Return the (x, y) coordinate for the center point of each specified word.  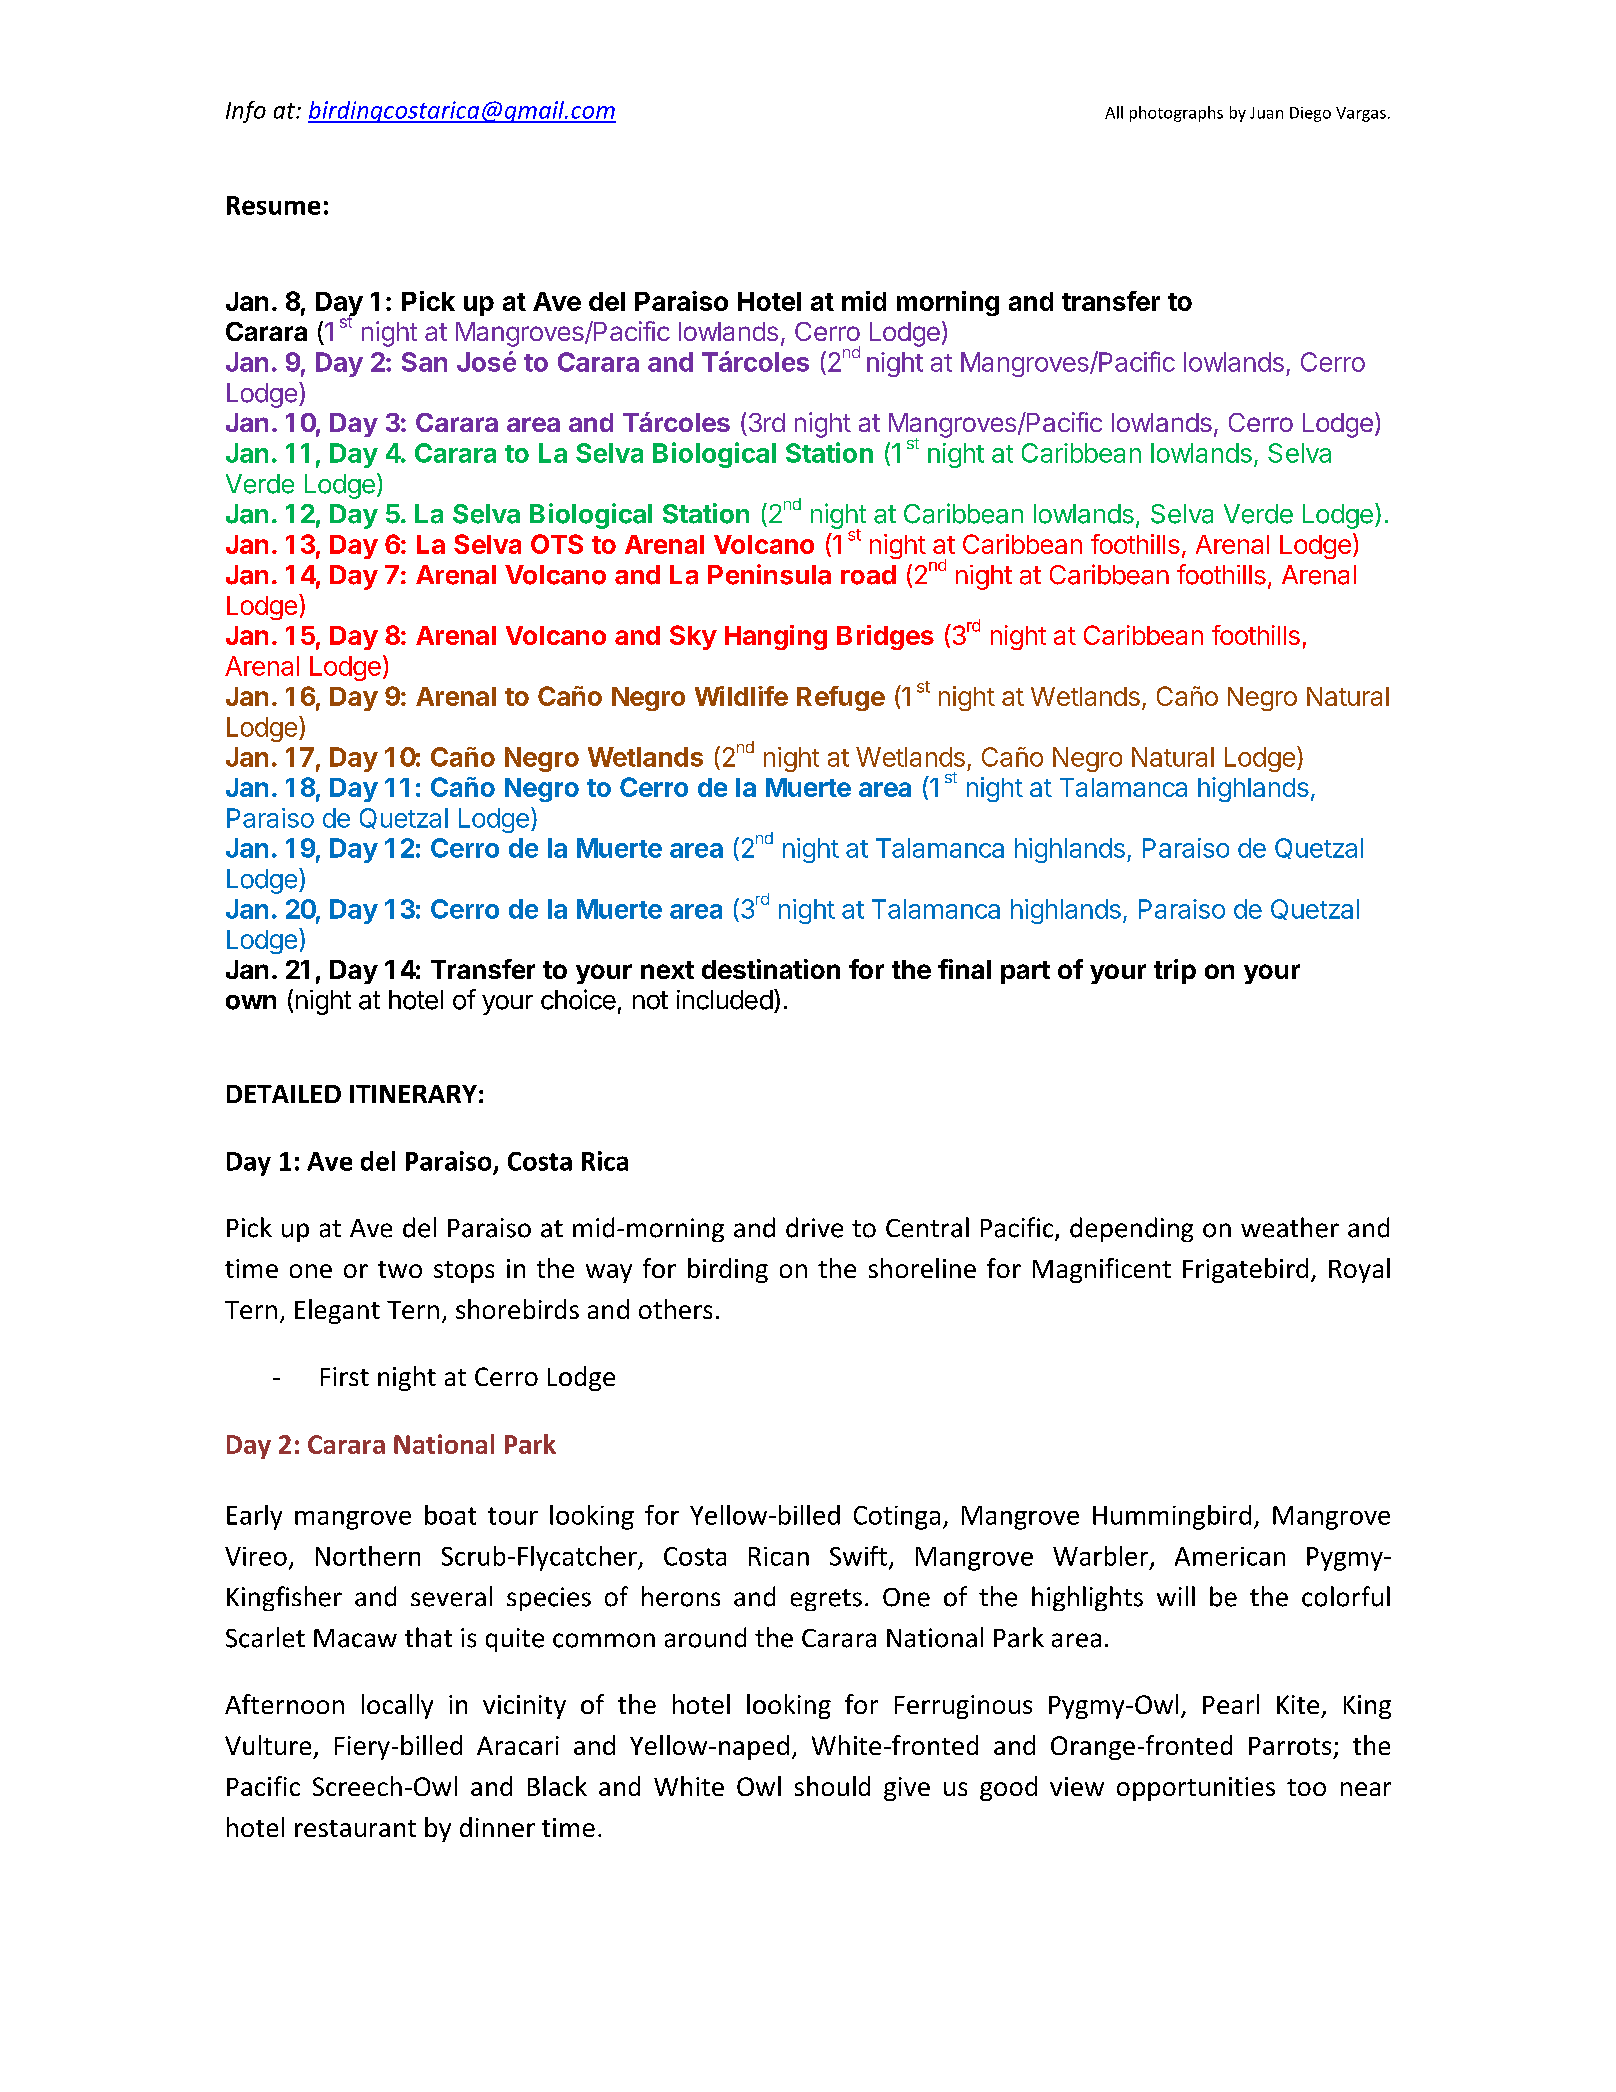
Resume (273, 205)
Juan (1266, 113)
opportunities (1196, 1789)
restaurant (355, 1828)
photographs (1176, 114)
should (832, 1786)
